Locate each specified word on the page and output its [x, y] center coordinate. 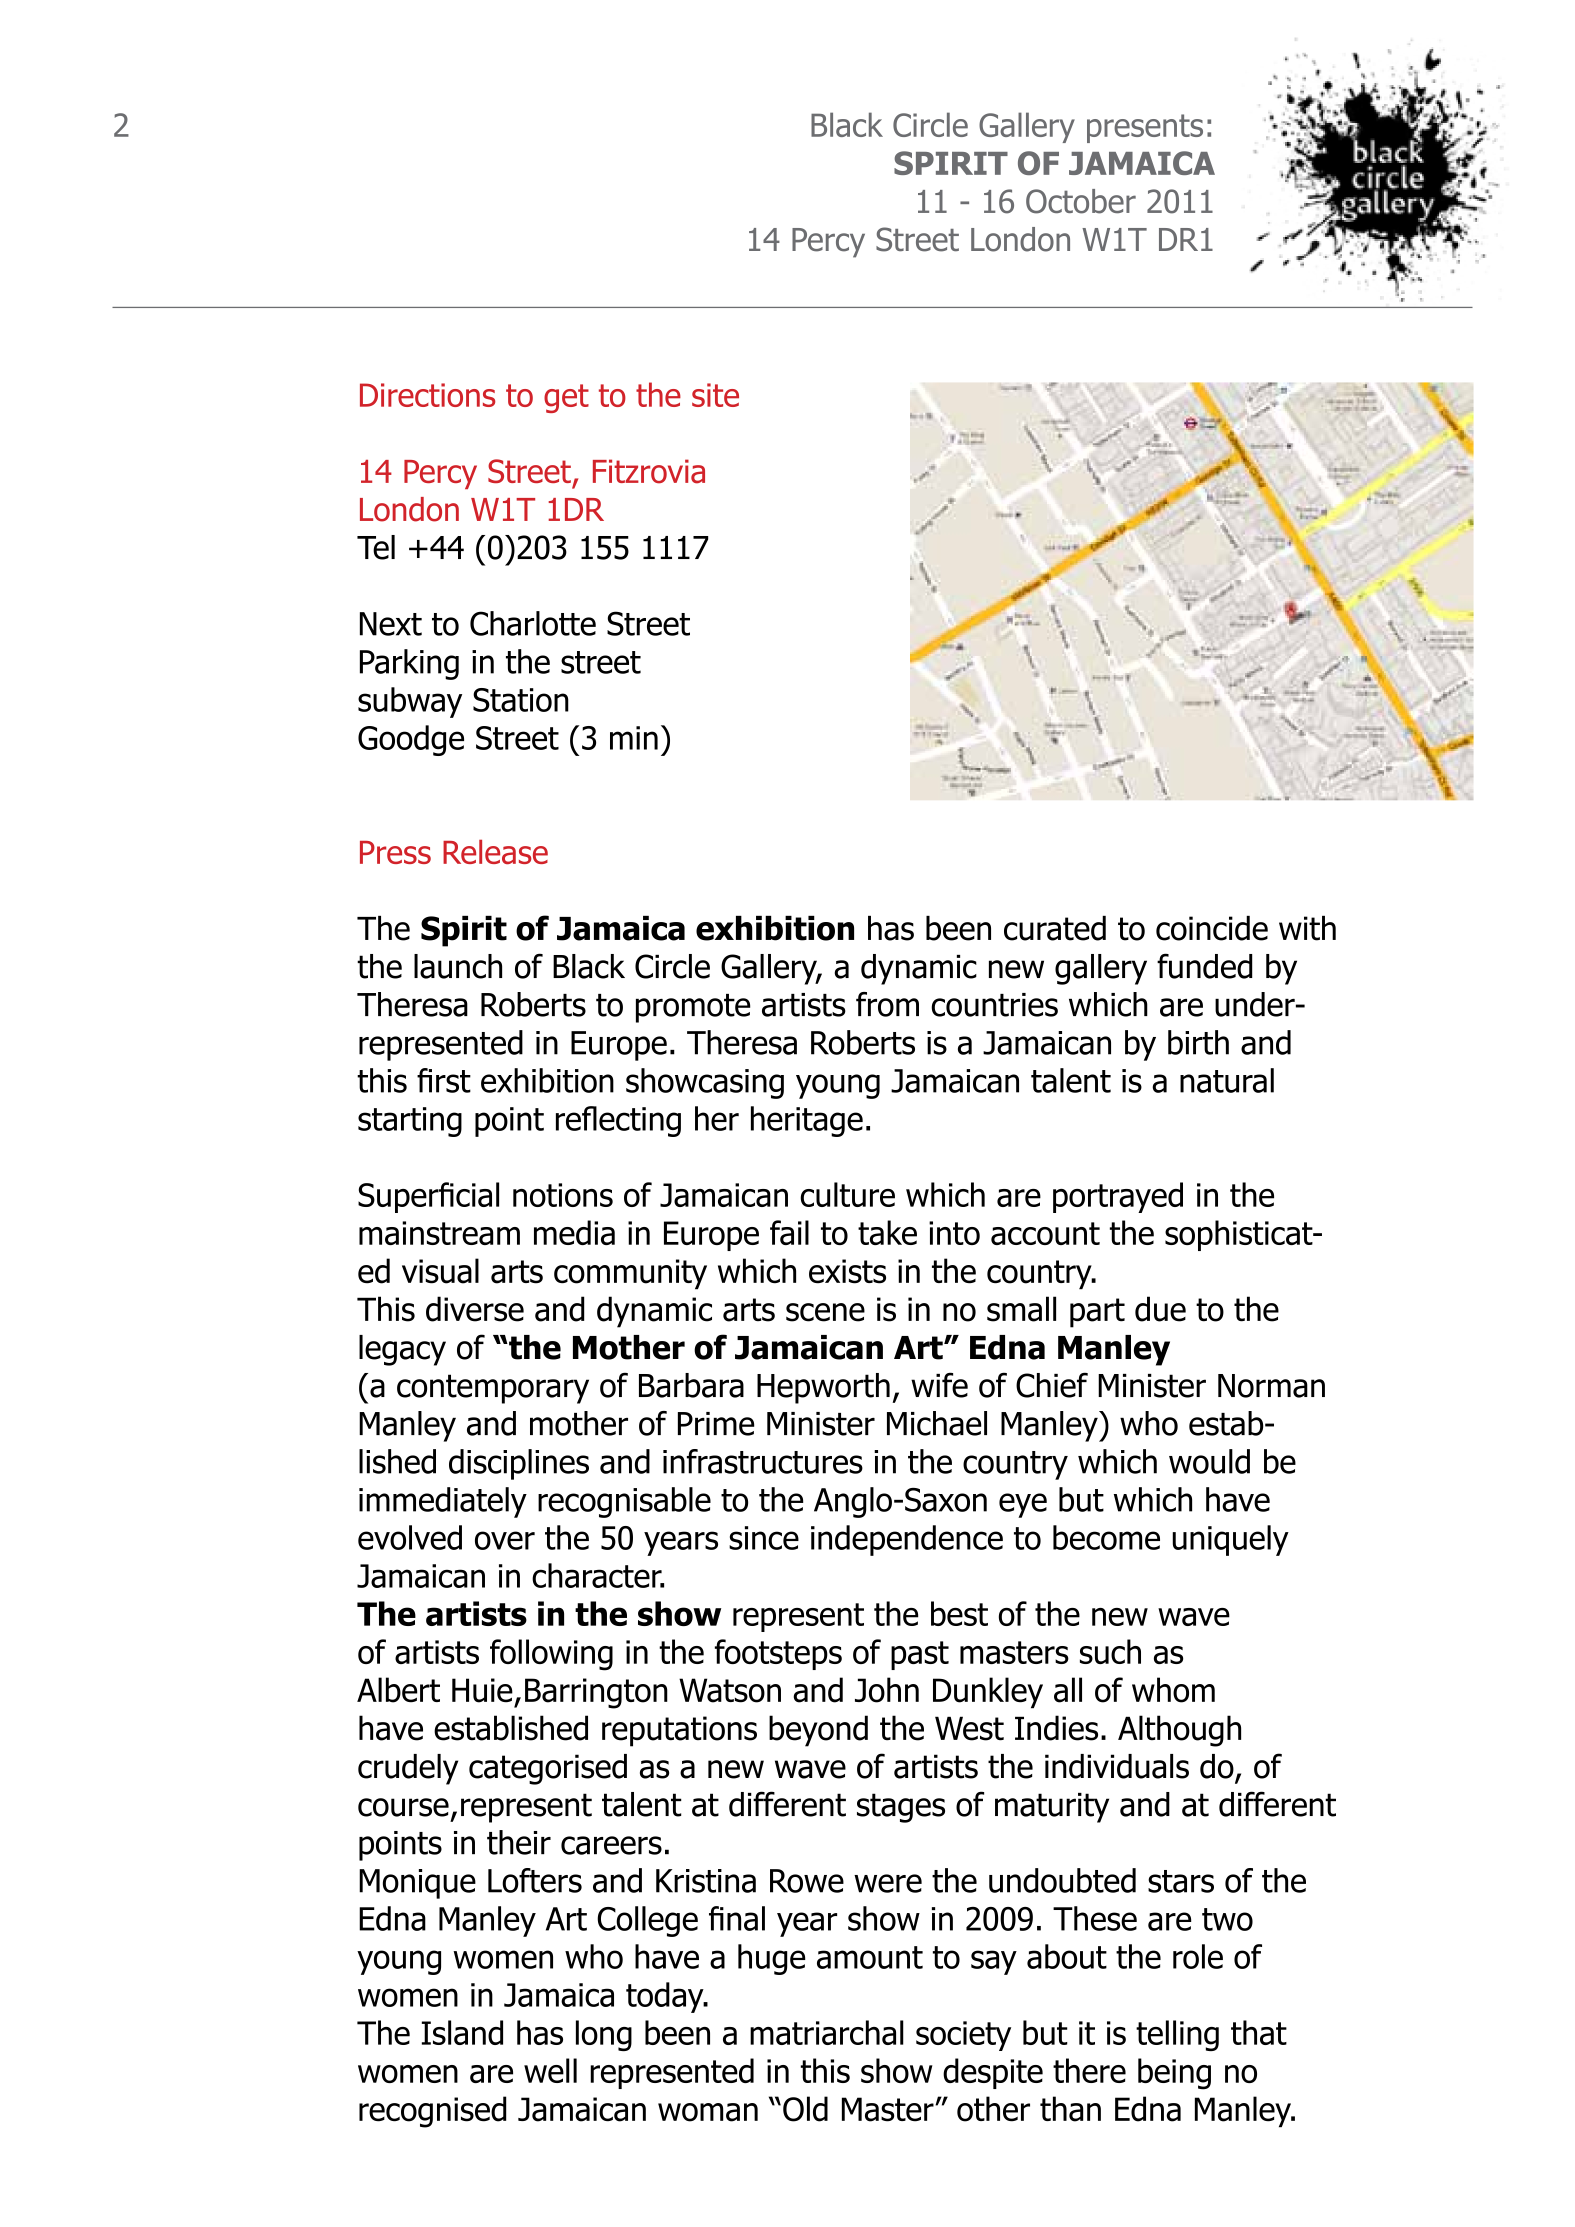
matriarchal [827, 2032]
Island [462, 2032]
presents [1145, 128]
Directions [427, 395]
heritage [807, 1121]
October [1081, 201]
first [444, 1080]
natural [1227, 1080]
